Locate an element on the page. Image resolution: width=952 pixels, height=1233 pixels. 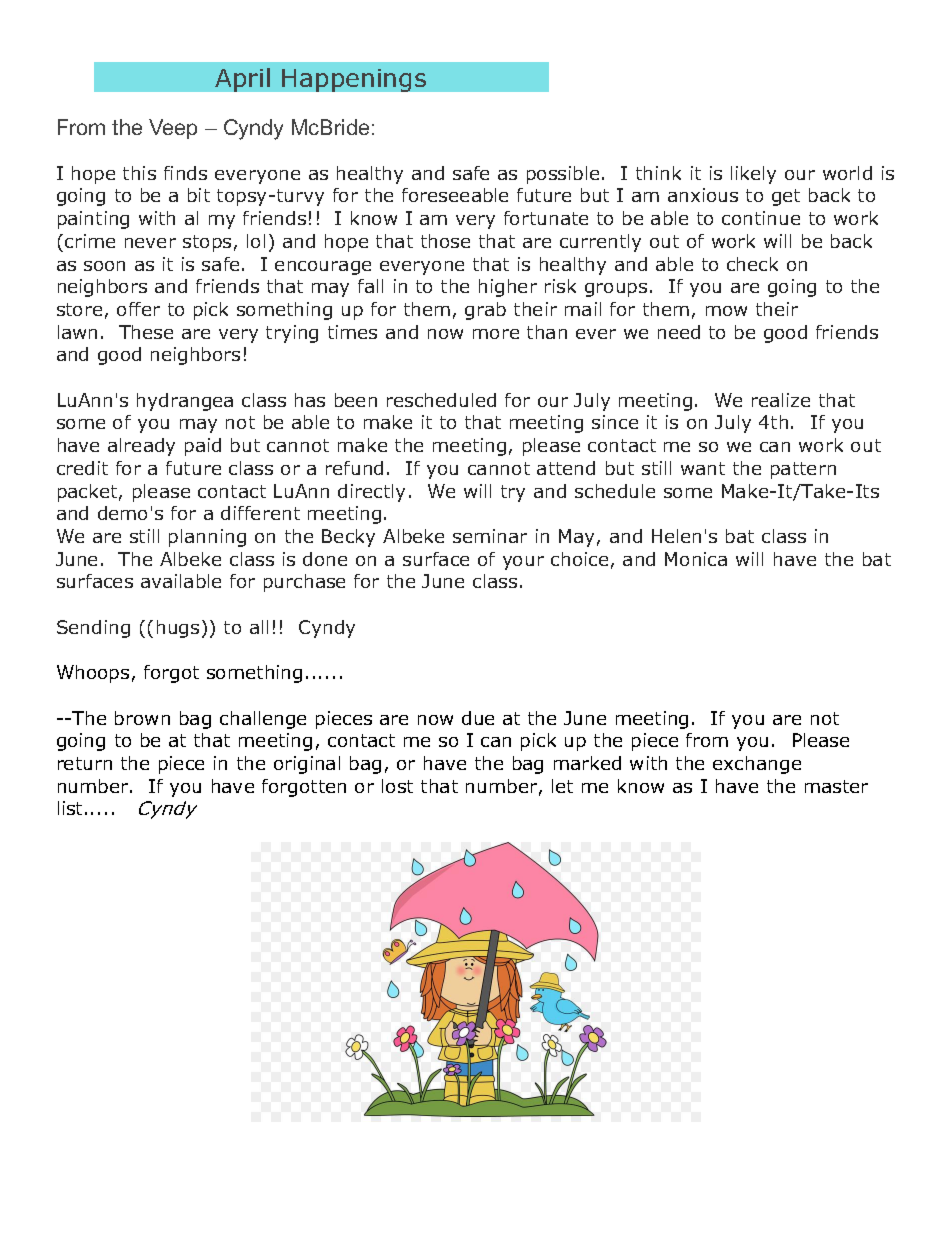
return is located at coordinates (85, 763).
